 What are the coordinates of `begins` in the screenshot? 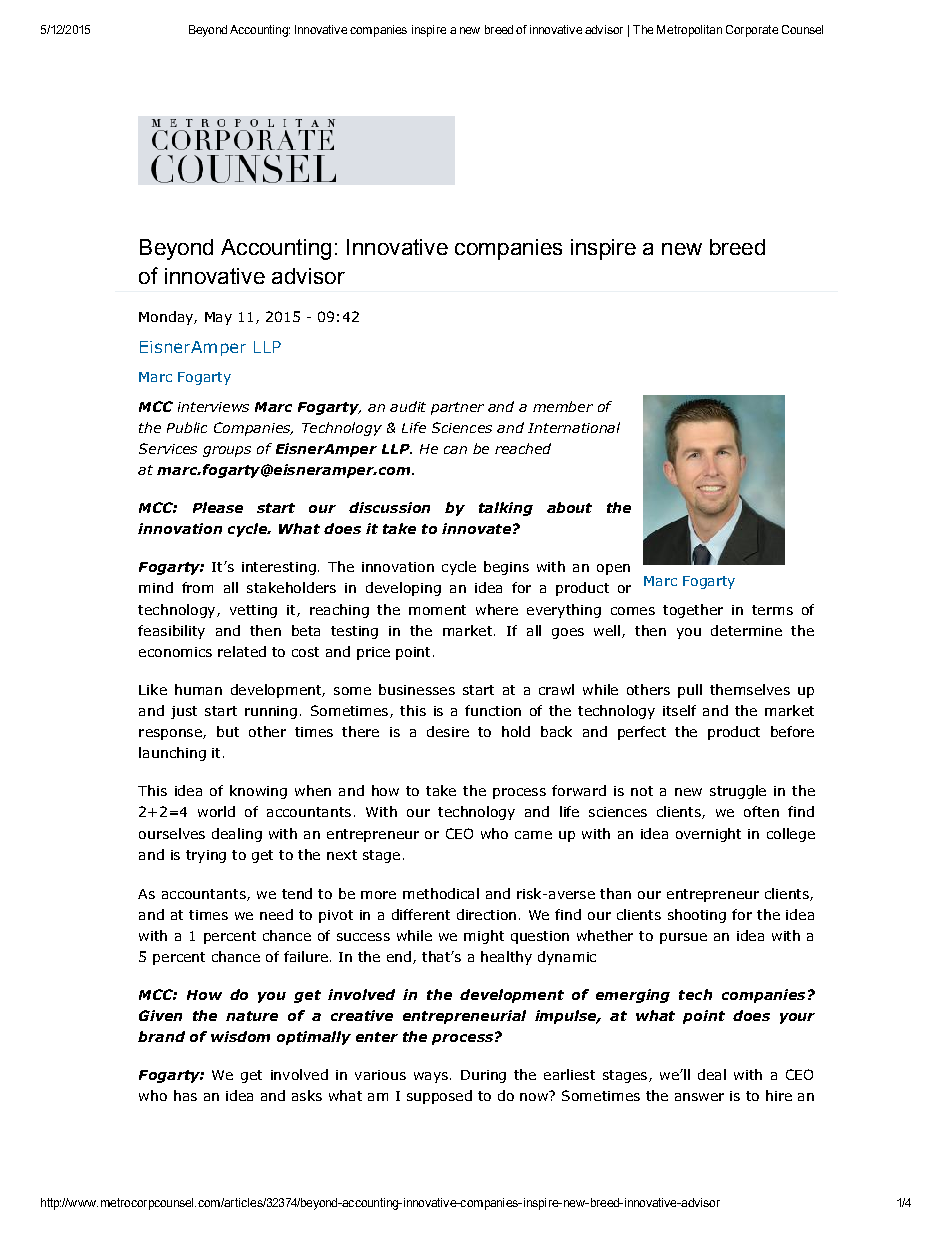 It's located at (506, 568).
